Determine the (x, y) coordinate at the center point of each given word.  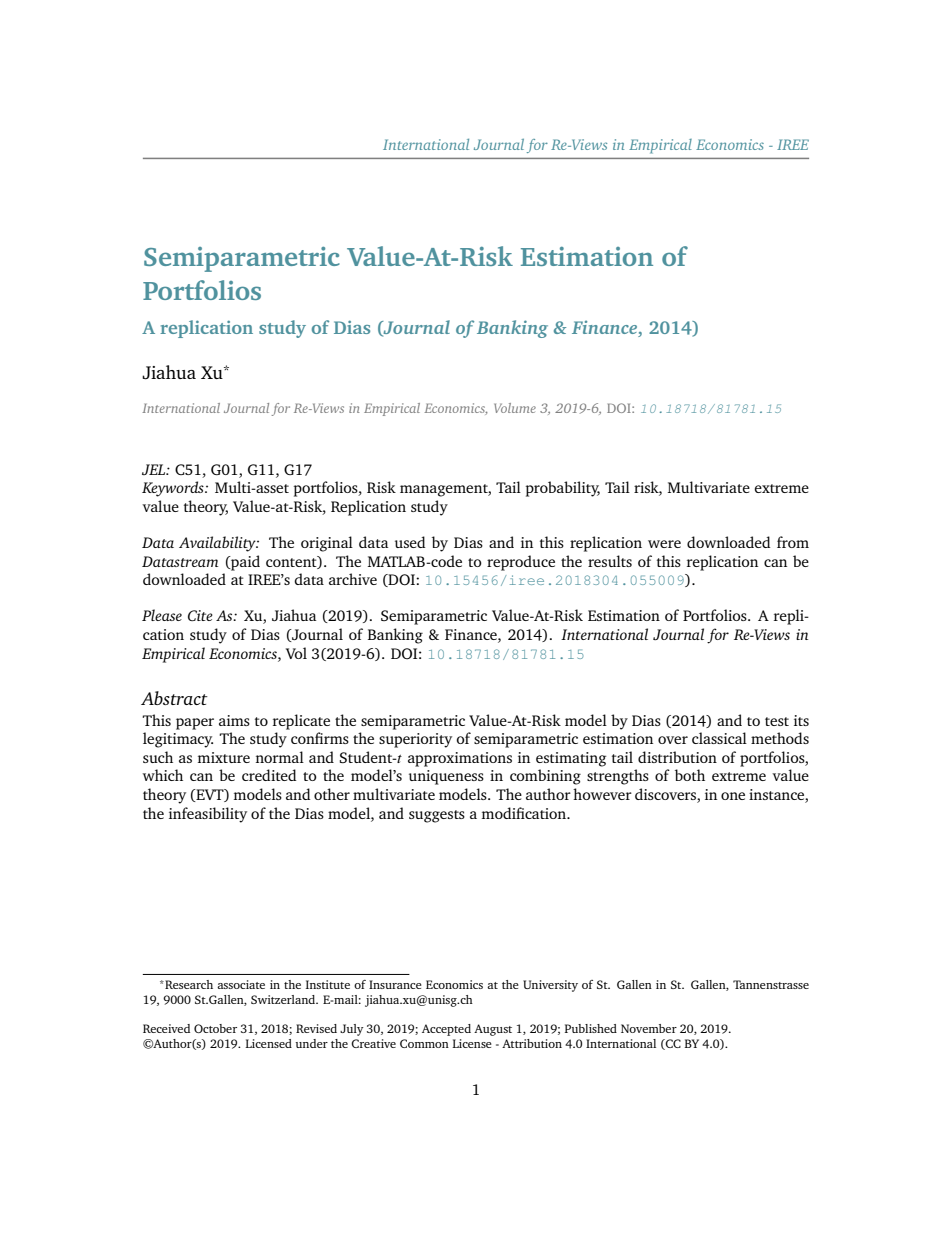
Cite (200, 615)
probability (563, 489)
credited (269, 775)
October (215, 1028)
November (649, 1028)
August (493, 1030)
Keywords (174, 489)
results (610, 561)
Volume (515, 408)
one (733, 796)
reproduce (521, 563)
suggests (437, 816)
